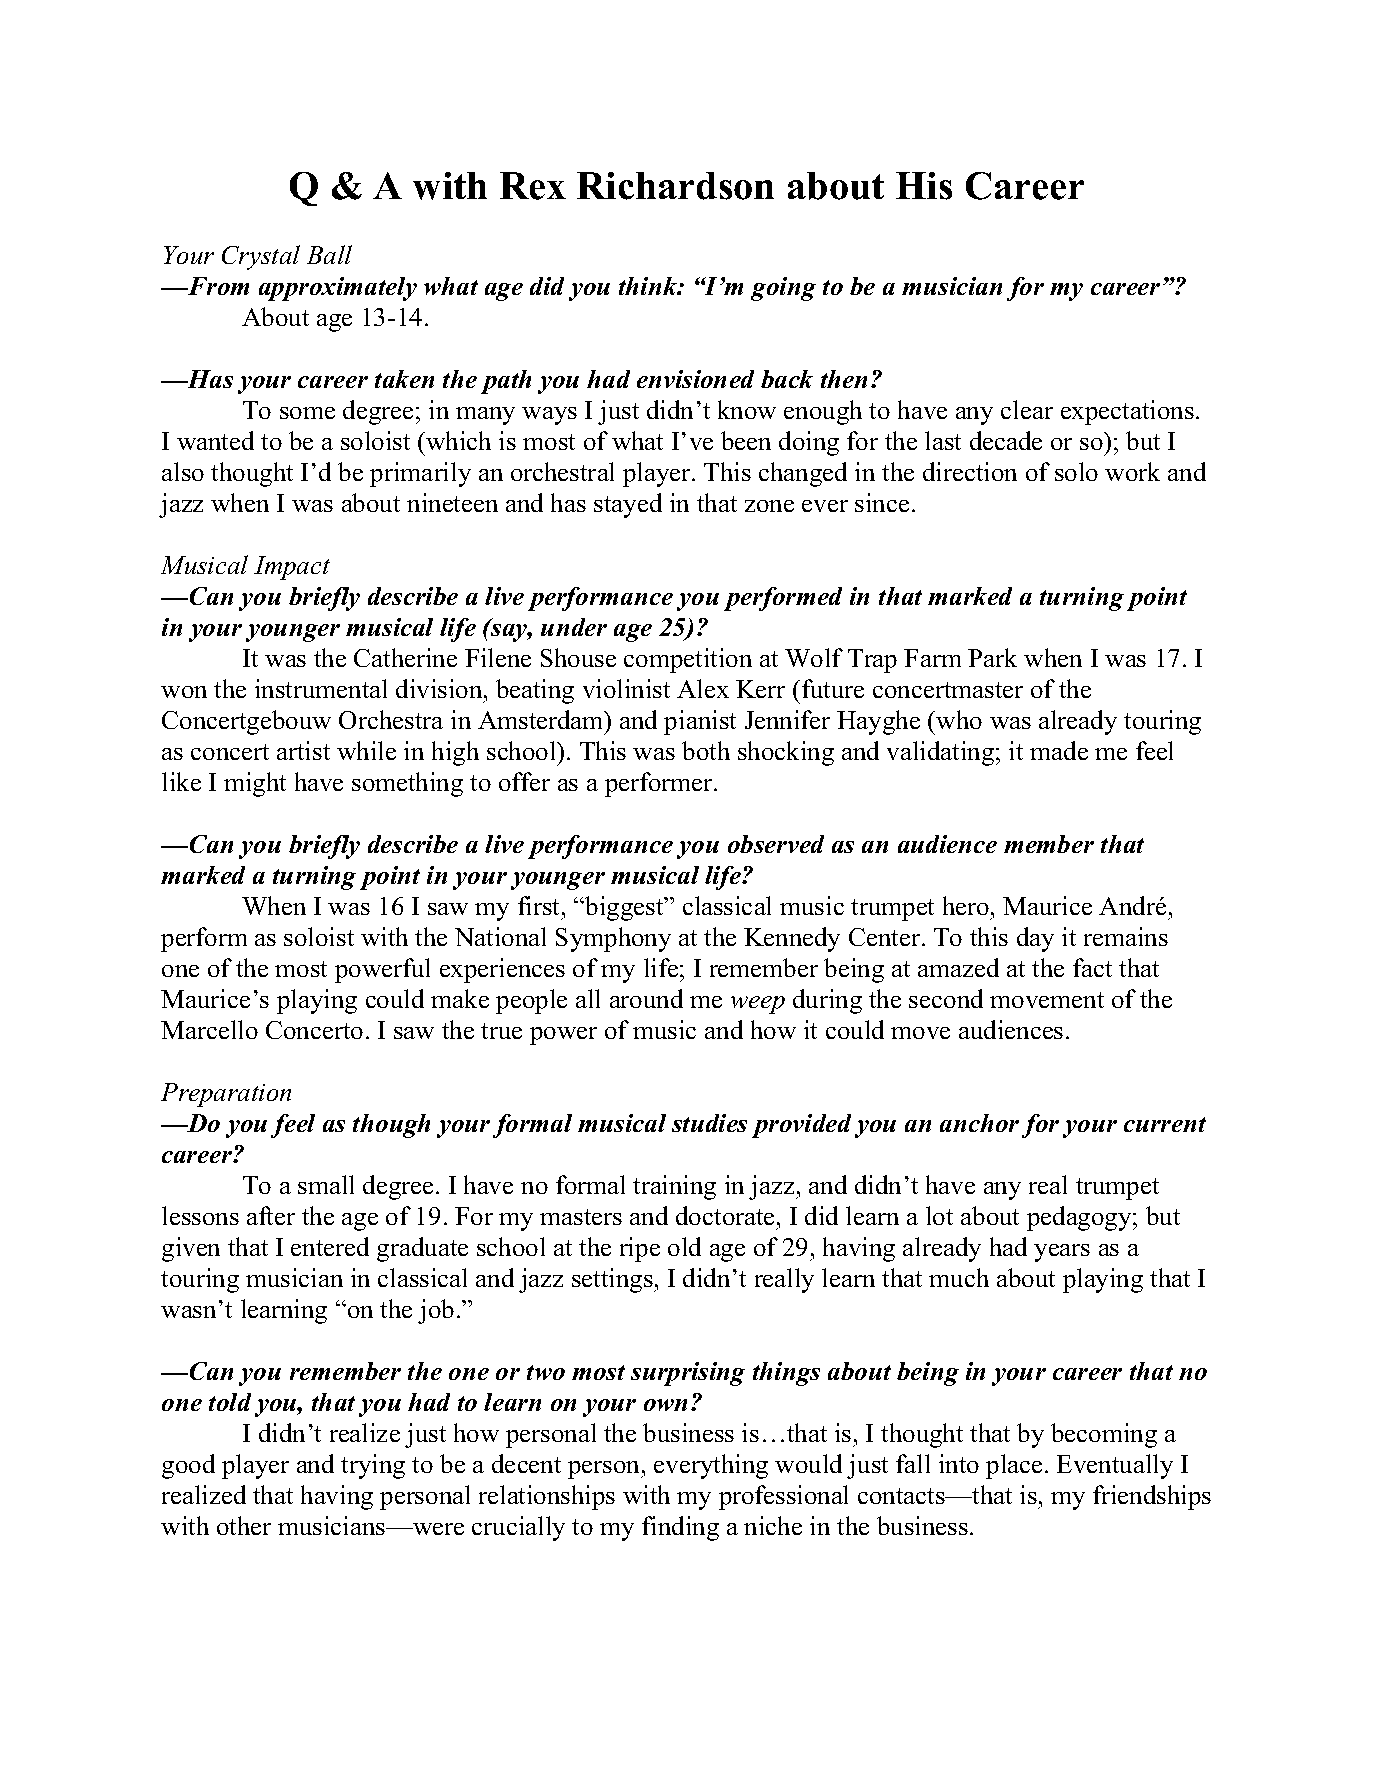  Describe the element at coordinates (992, 657) in the screenshot. I see `Park` at that location.
